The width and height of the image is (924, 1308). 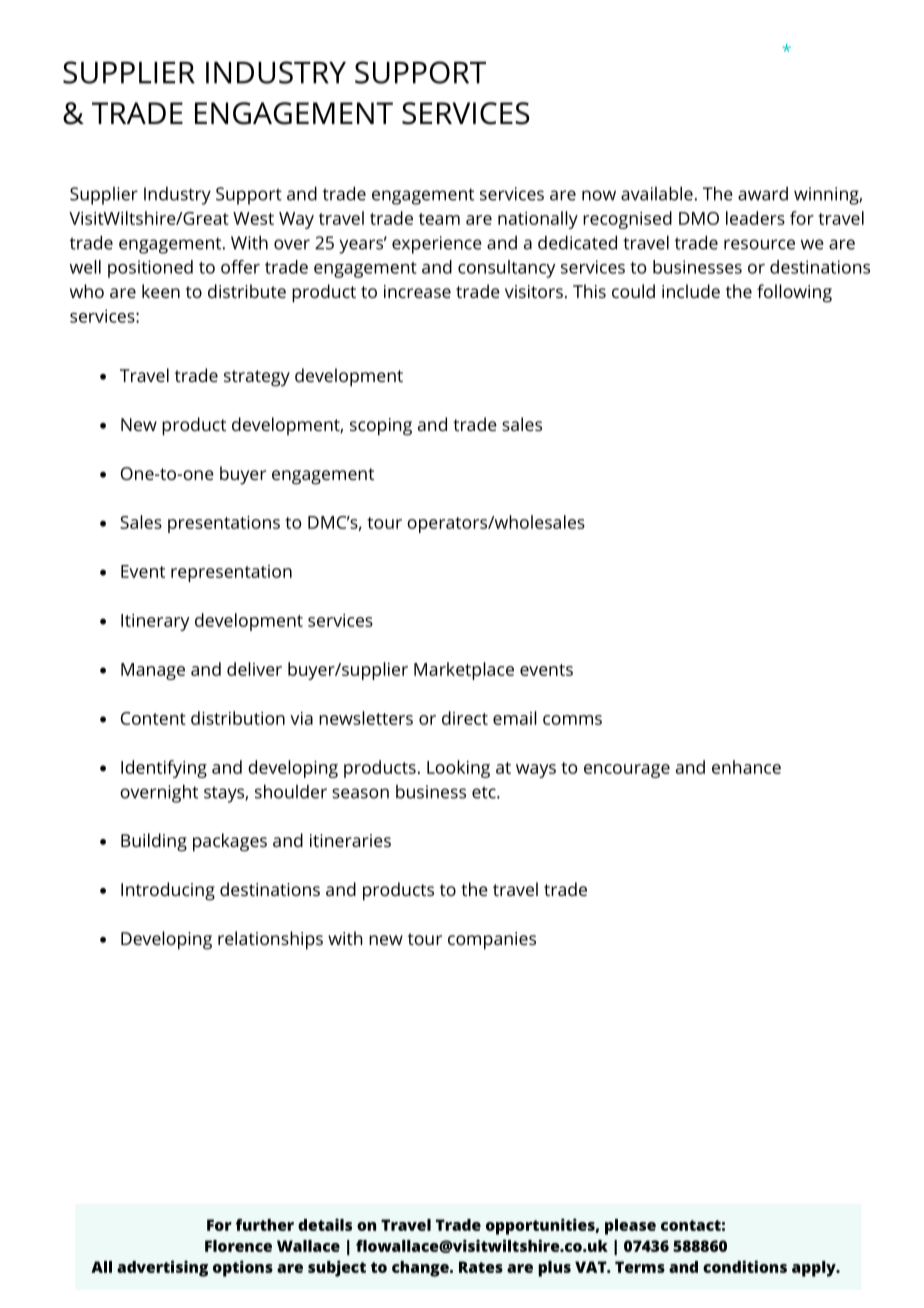 What do you see at coordinates (755, 218) in the image?
I see `leaders` at bounding box center [755, 218].
